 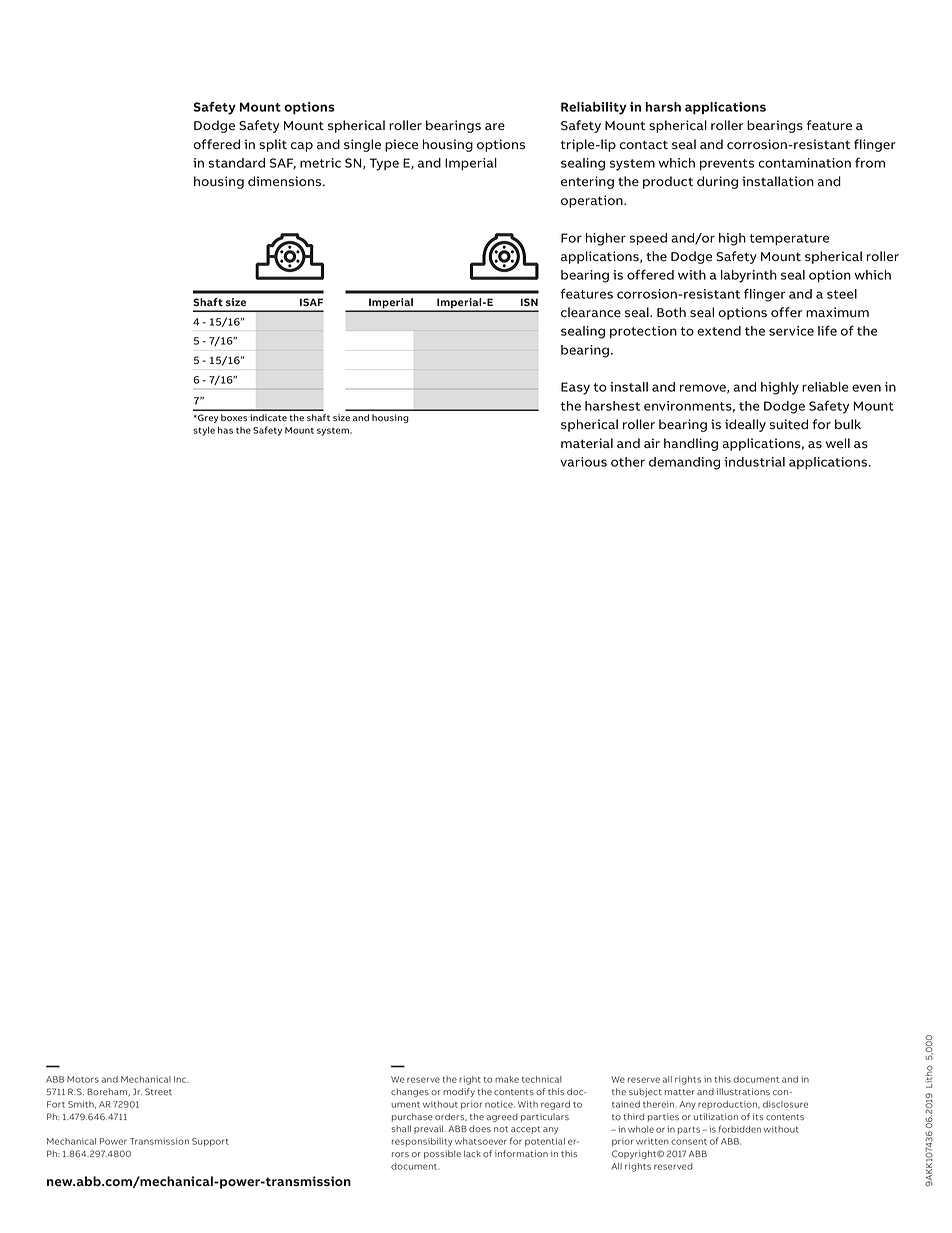 What do you see at coordinates (495, 127) in the screenshot?
I see `are` at bounding box center [495, 127].
